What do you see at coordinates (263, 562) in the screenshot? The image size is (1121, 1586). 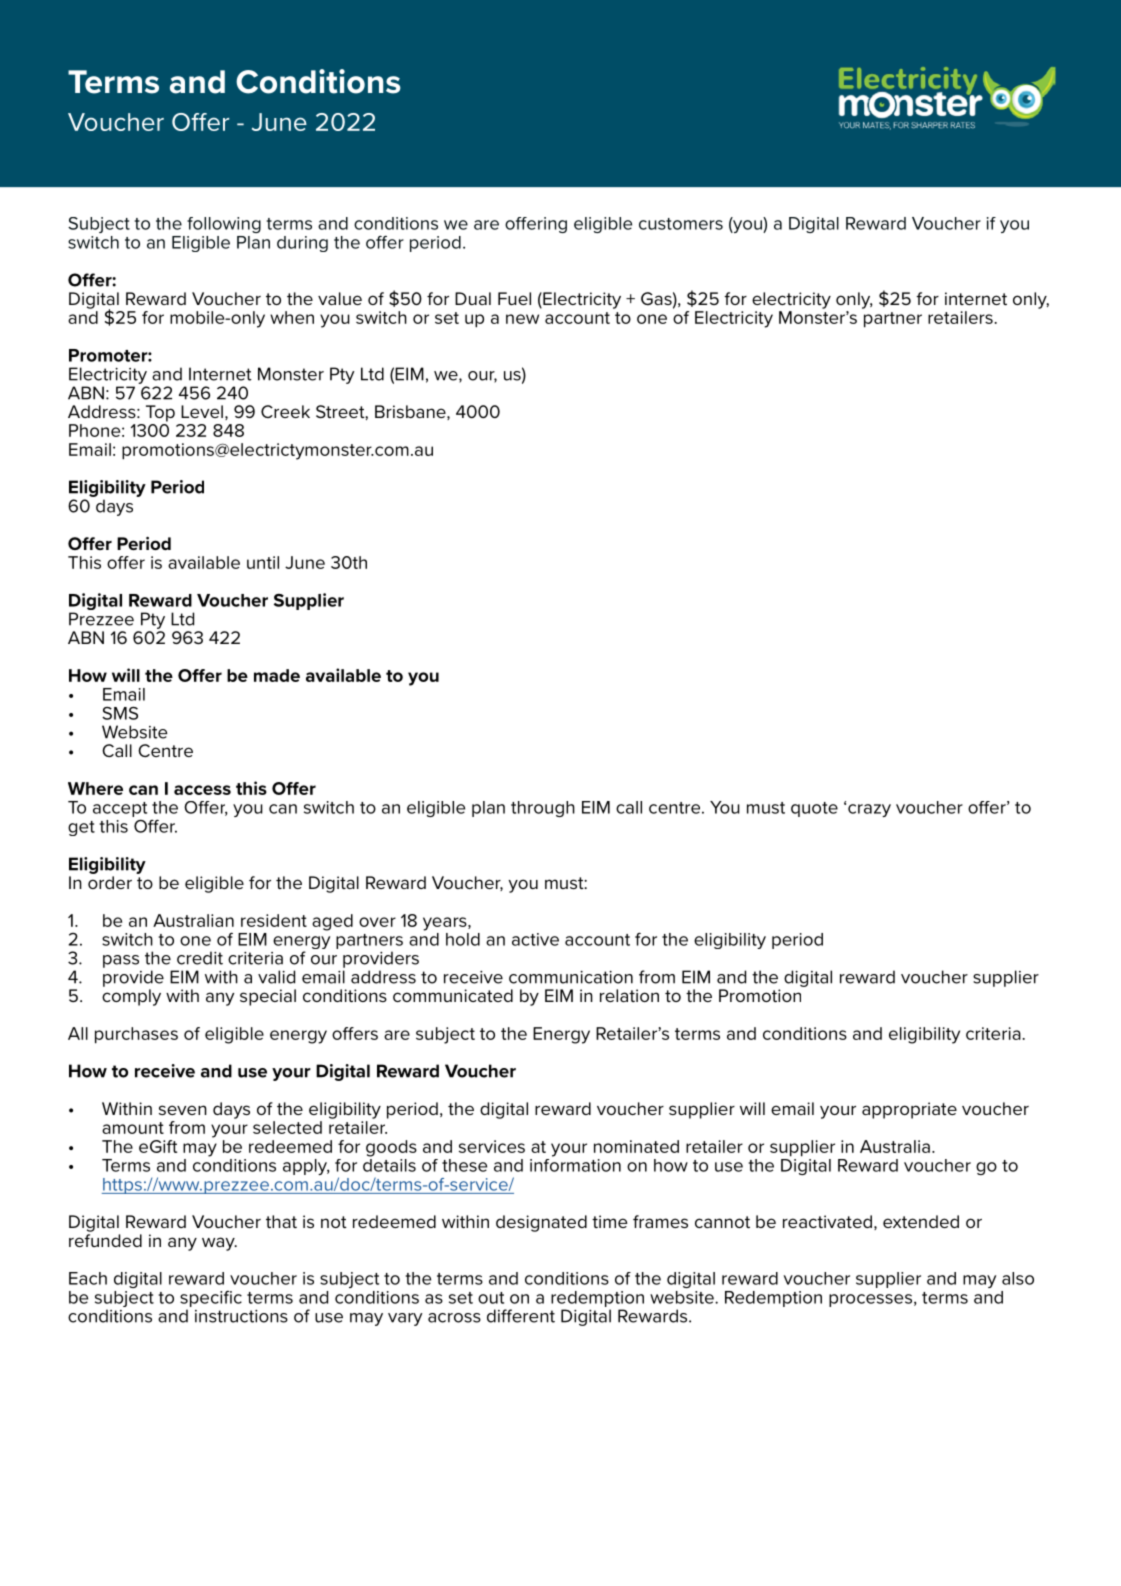 I see `until` at bounding box center [263, 562].
